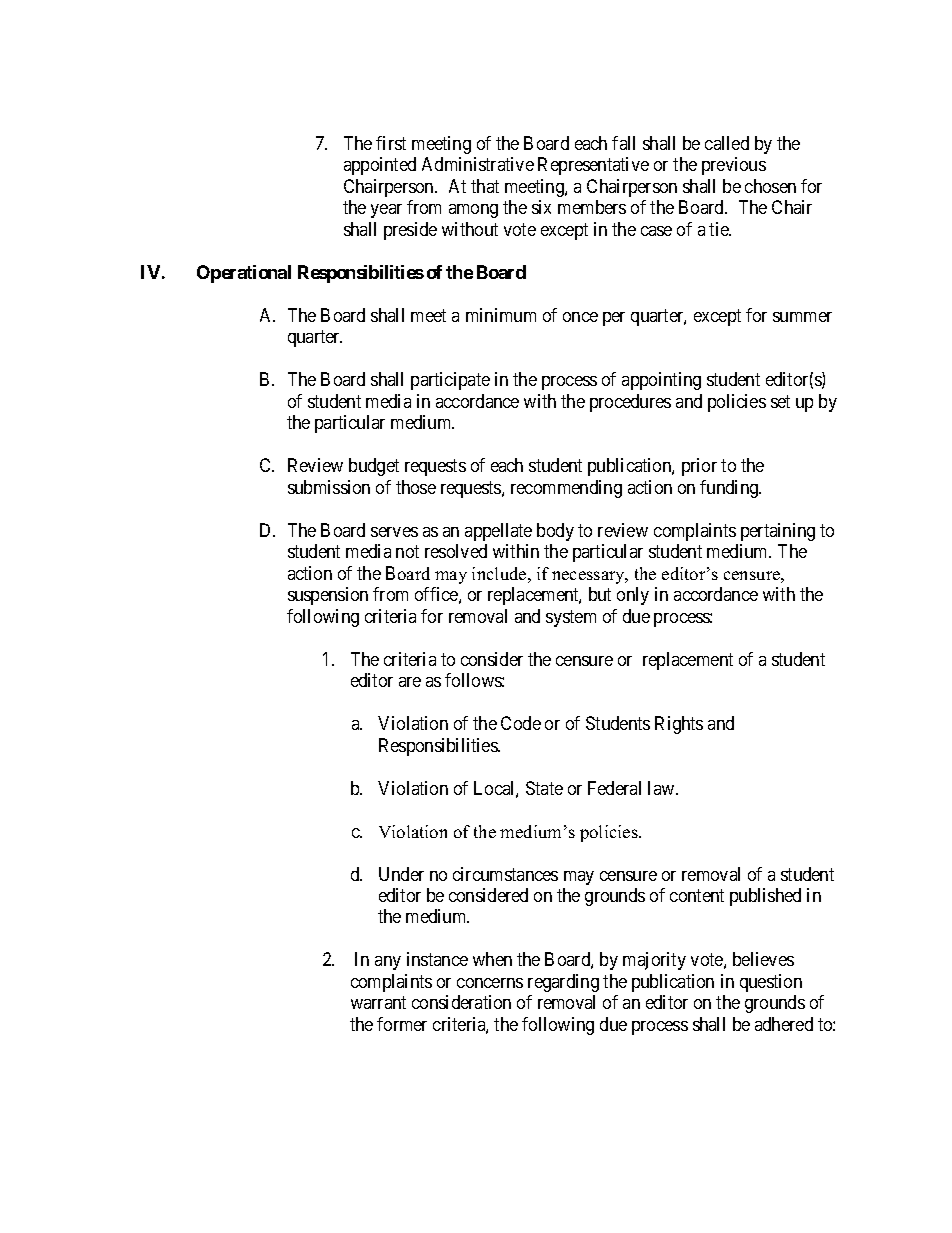  Describe the element at coordinates (485, 186) in the screenshot. I see `that` at that location.
